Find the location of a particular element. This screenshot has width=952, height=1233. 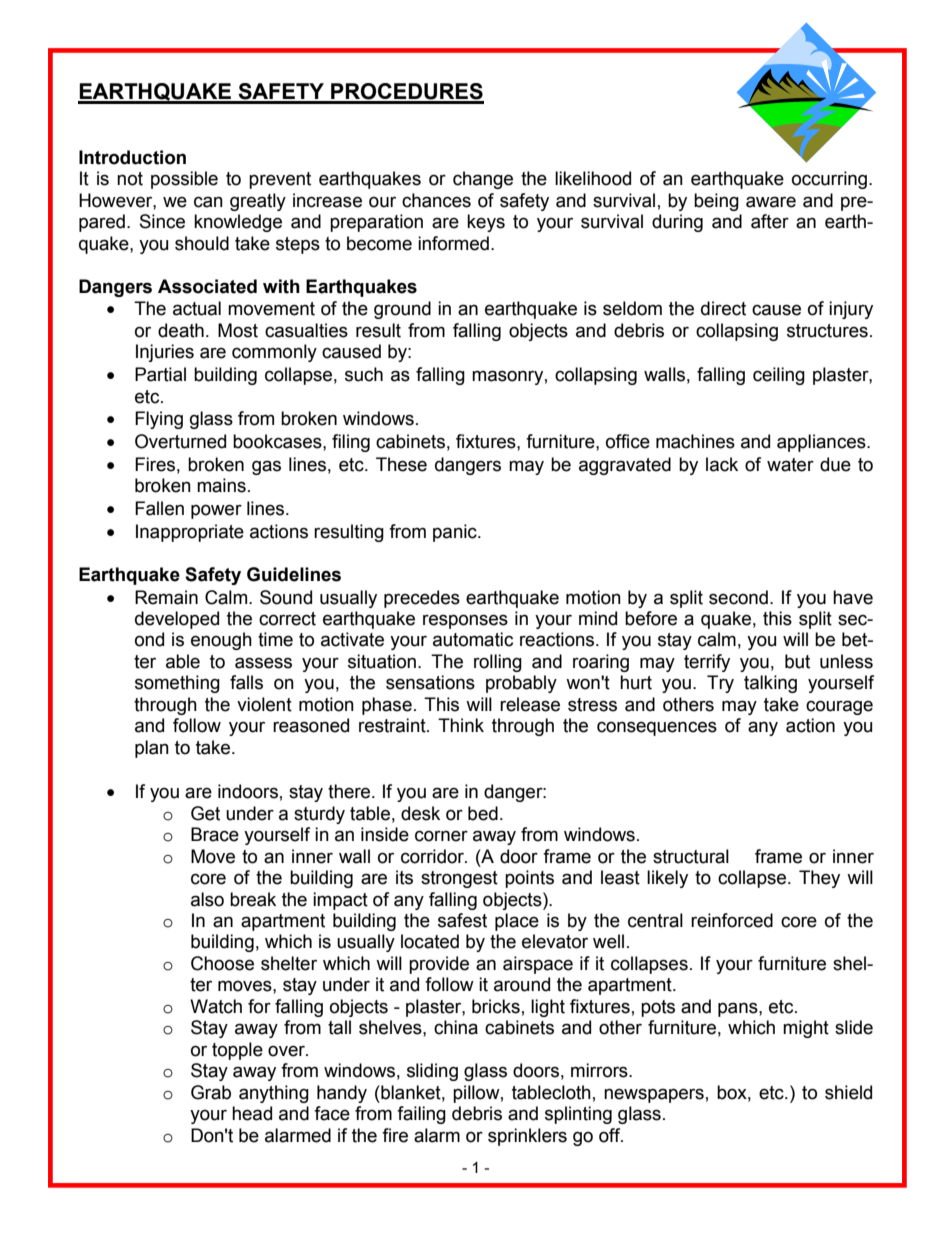

place is located at coordinates (517, 922).
